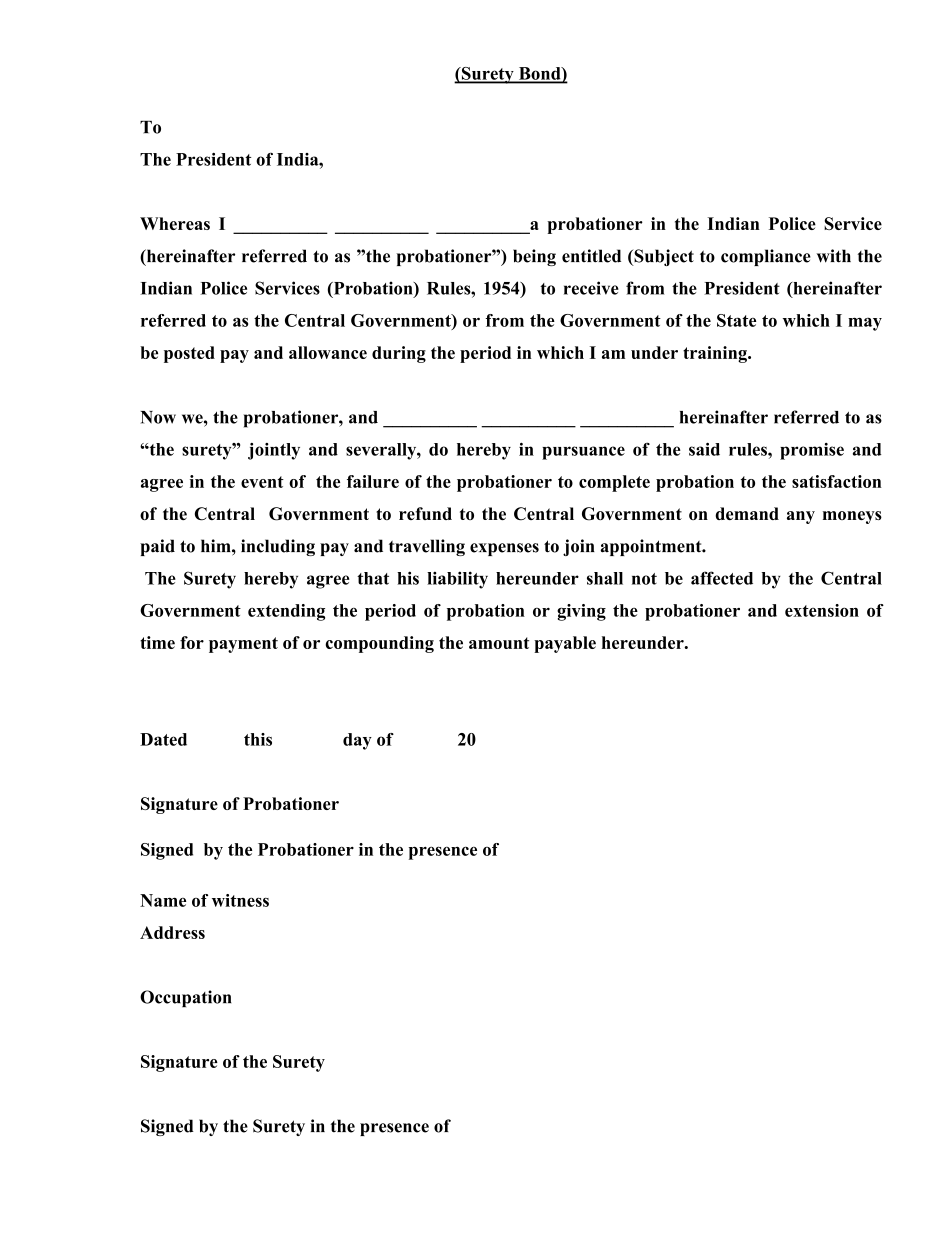 This screenshot has width=952, height=1233. I want to click on Whereas, so click(175, 223).
